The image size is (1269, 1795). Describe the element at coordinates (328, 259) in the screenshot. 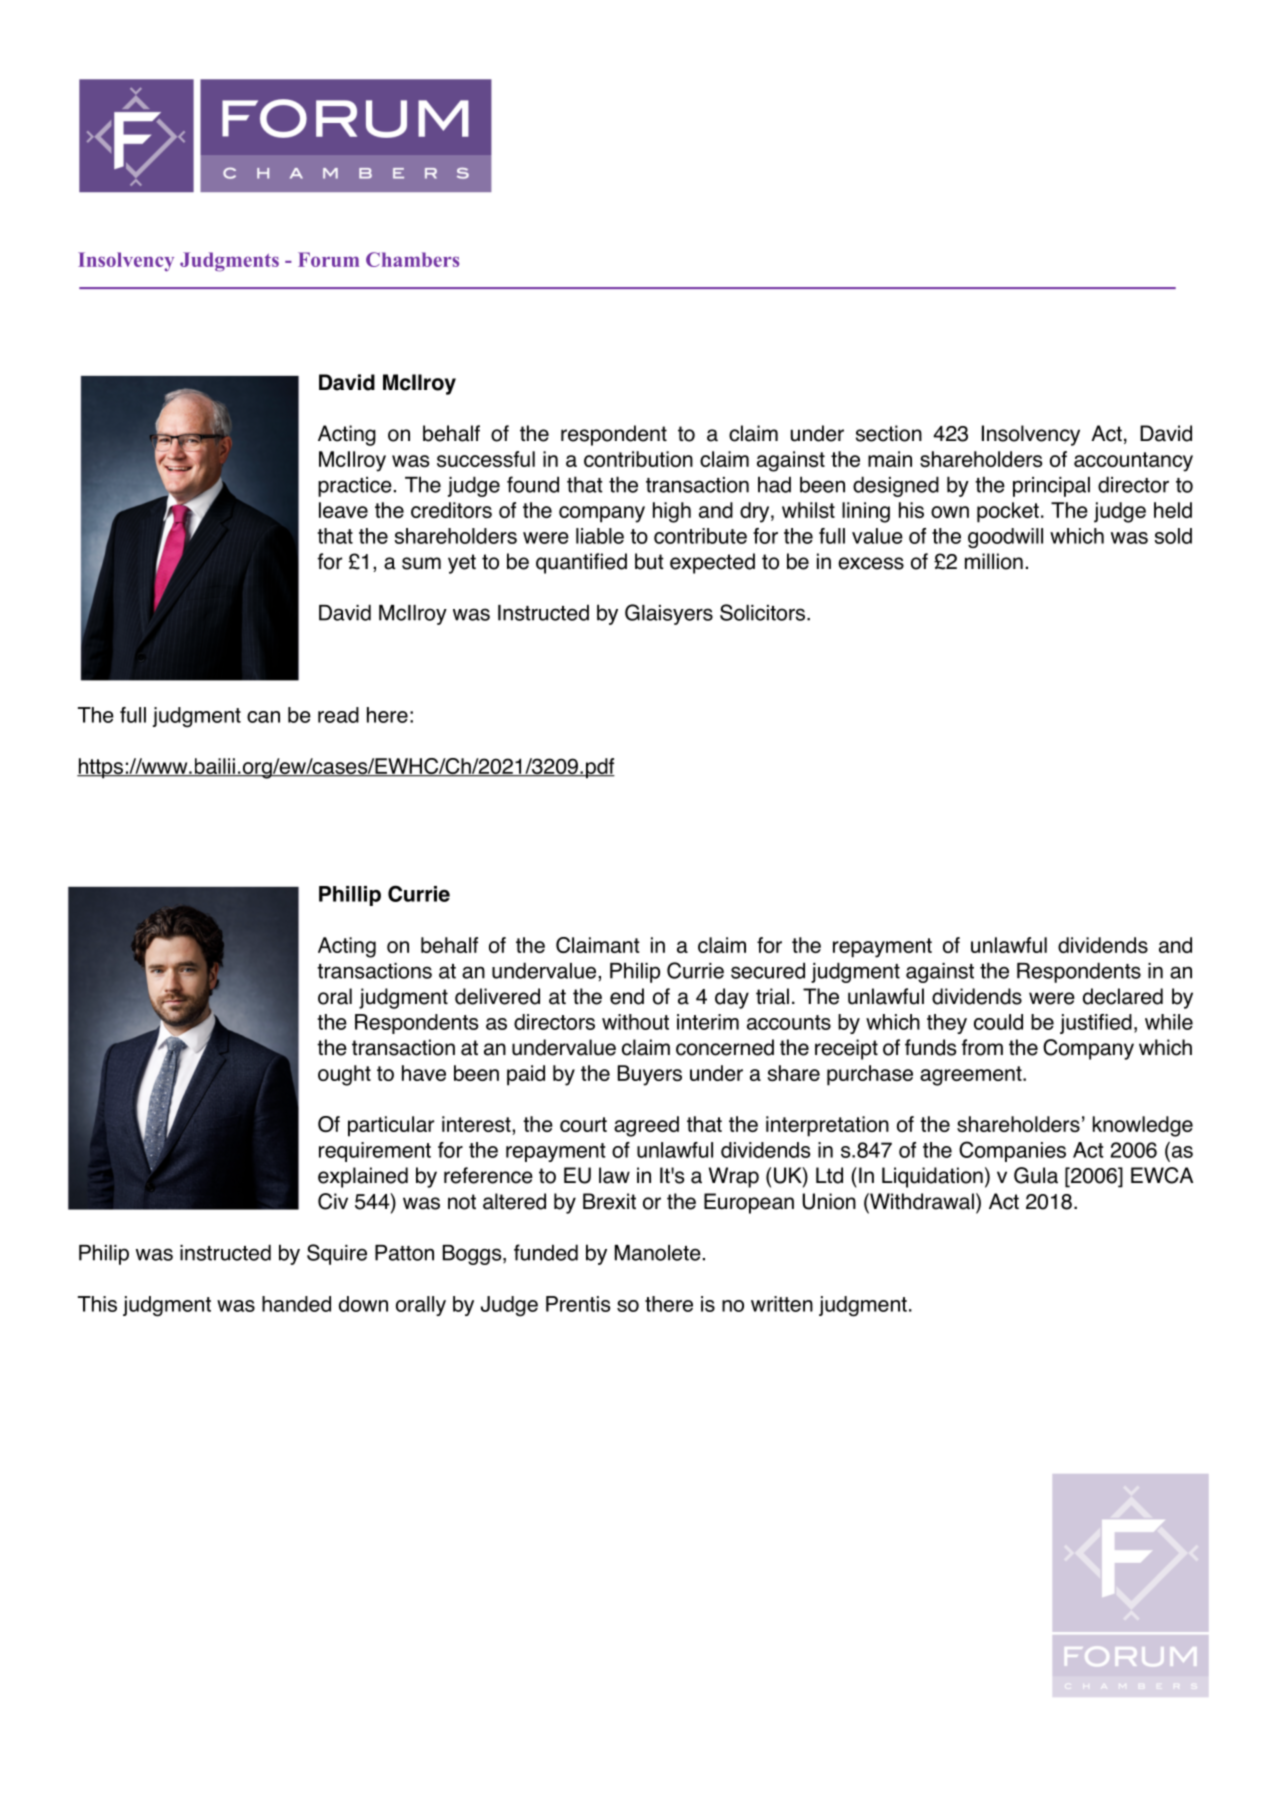

I see `Forum` at that location.
